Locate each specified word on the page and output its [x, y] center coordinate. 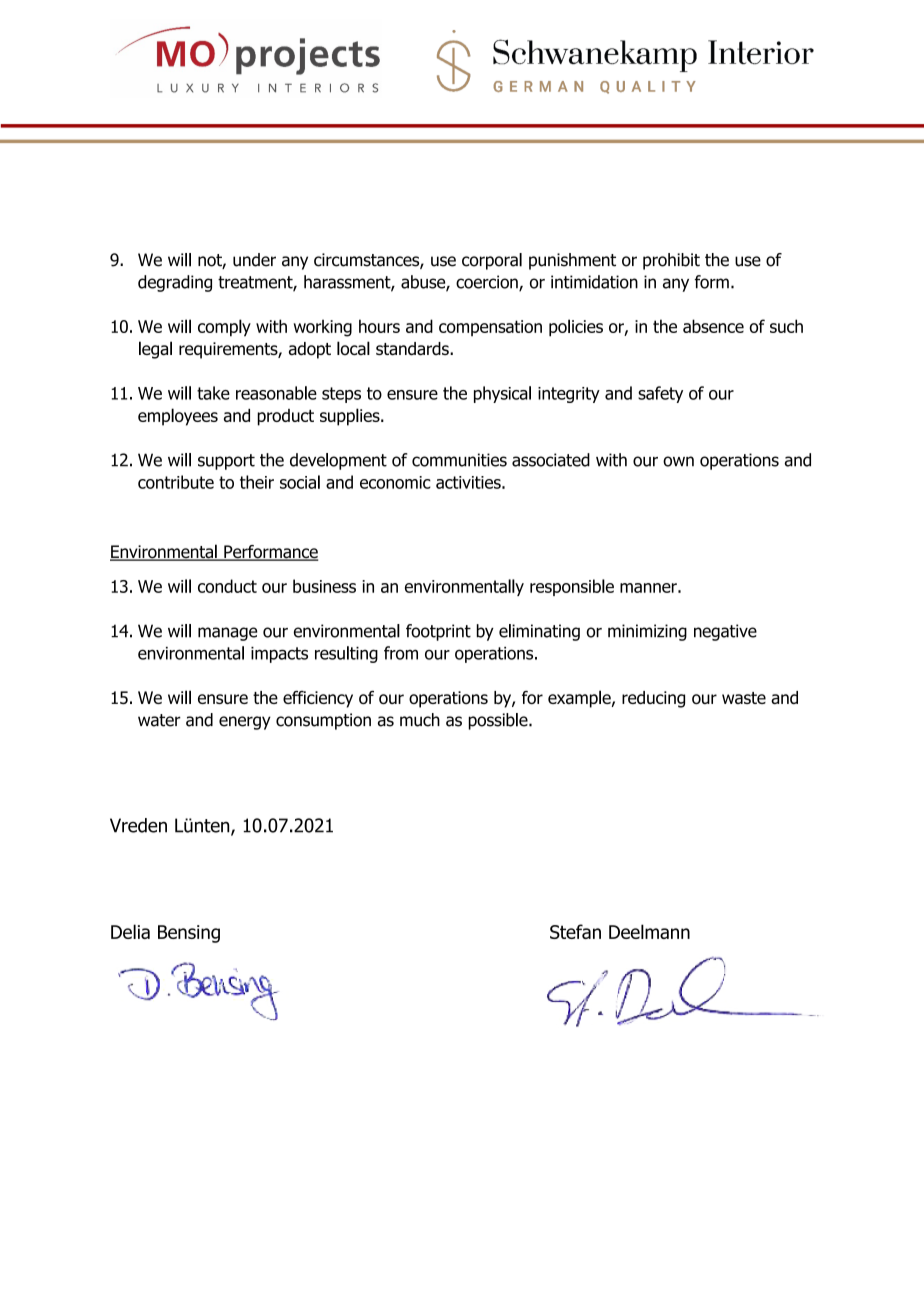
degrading [175, 283]
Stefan [575, 931]
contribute [176, 482]
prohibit [671, 261]
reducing [653, 699]
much [420, 720]
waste [744, 698]
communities [459, 460]
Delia [130, 931]
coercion [488, 283]
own [678, 461]
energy [245, 723]
